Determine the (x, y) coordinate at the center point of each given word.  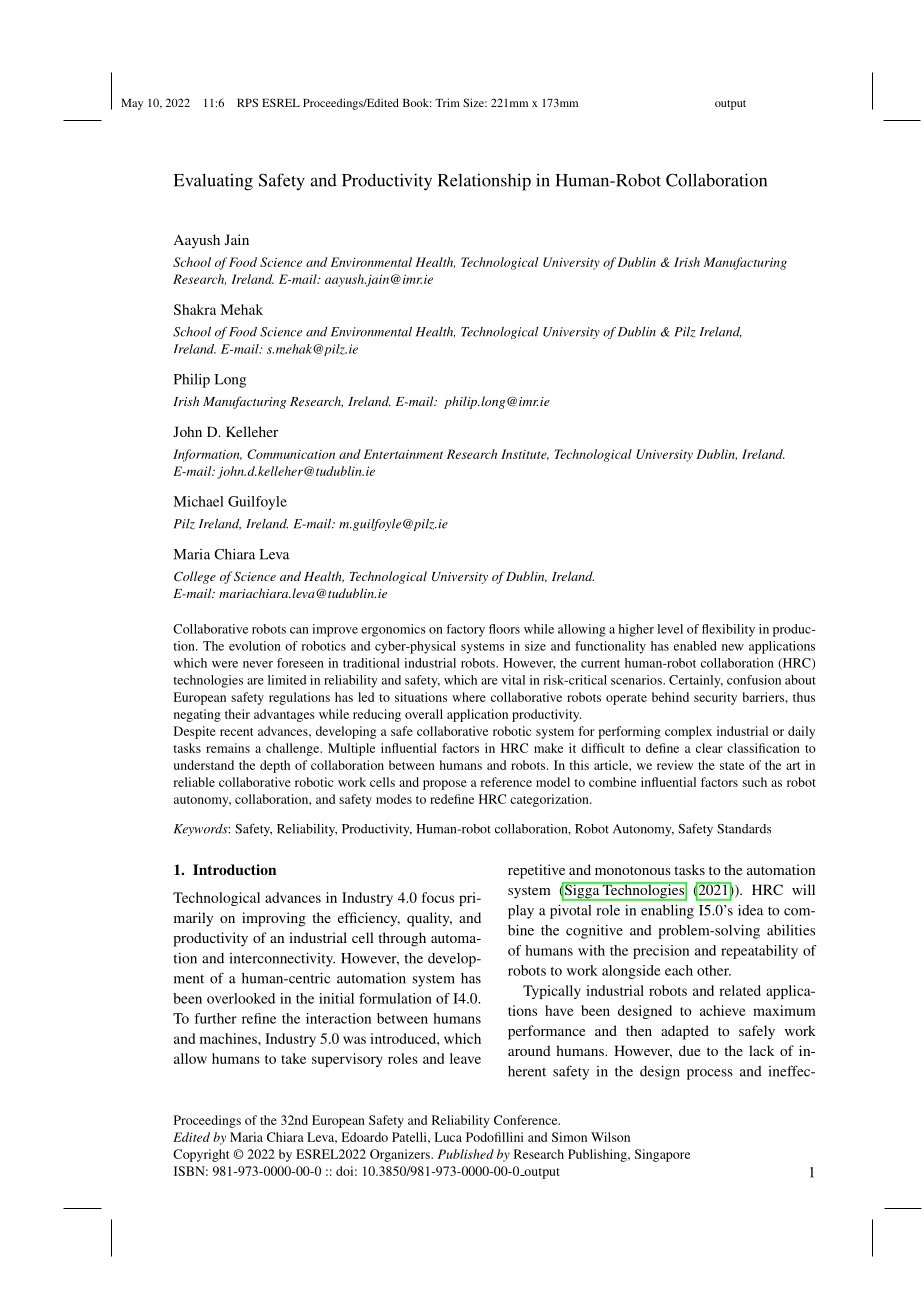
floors (504, 629)
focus (438, 897)
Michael (198, 501)
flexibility (728, 630)
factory (465, 630)
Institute (525, 454)
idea (750, 910)
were (225, 664)
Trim (447, 102)
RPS (247, 102)
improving (274, 919)
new (733, 647)
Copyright (201, 1155)
